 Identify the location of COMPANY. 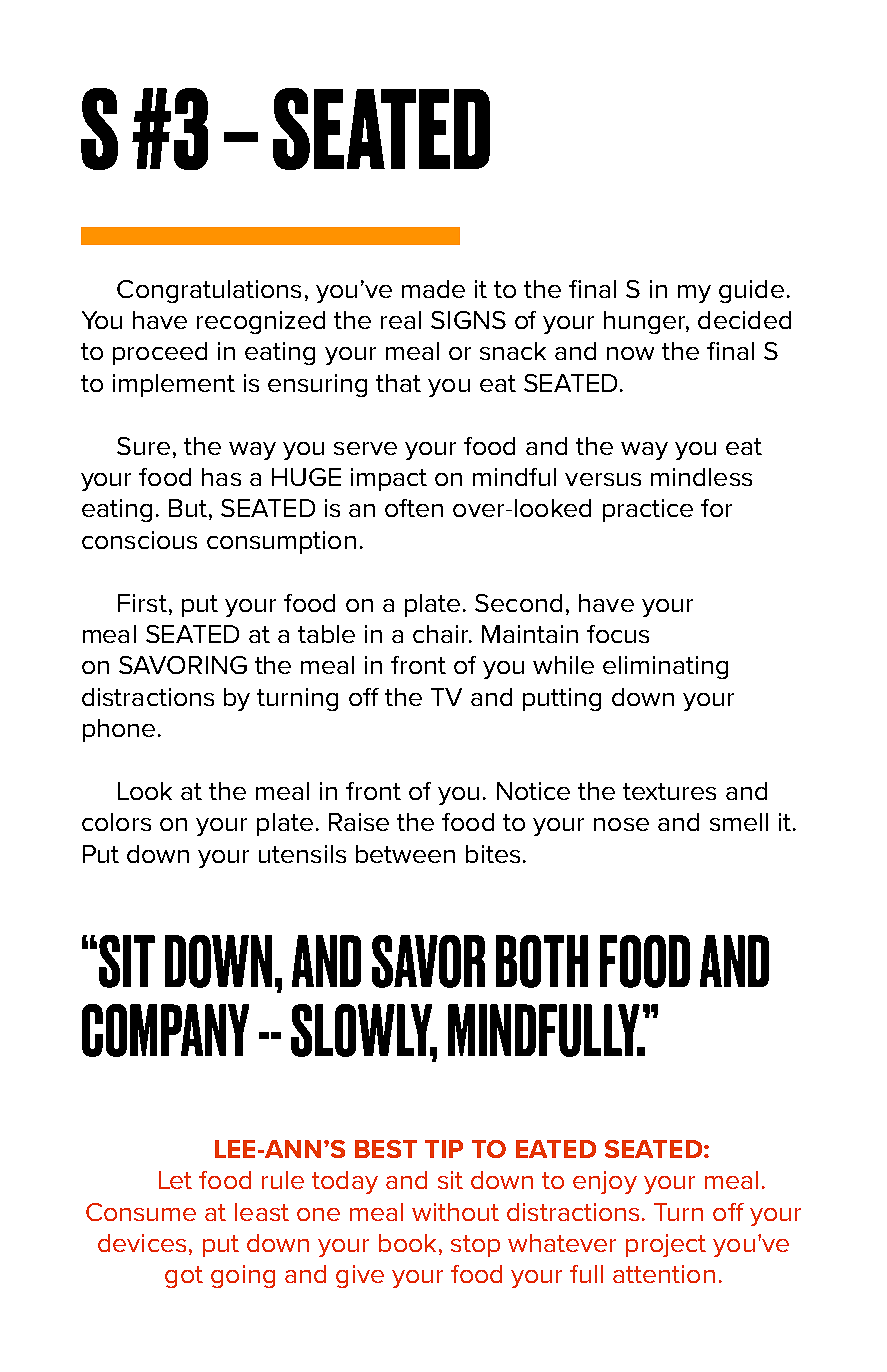
(165, 1030).
